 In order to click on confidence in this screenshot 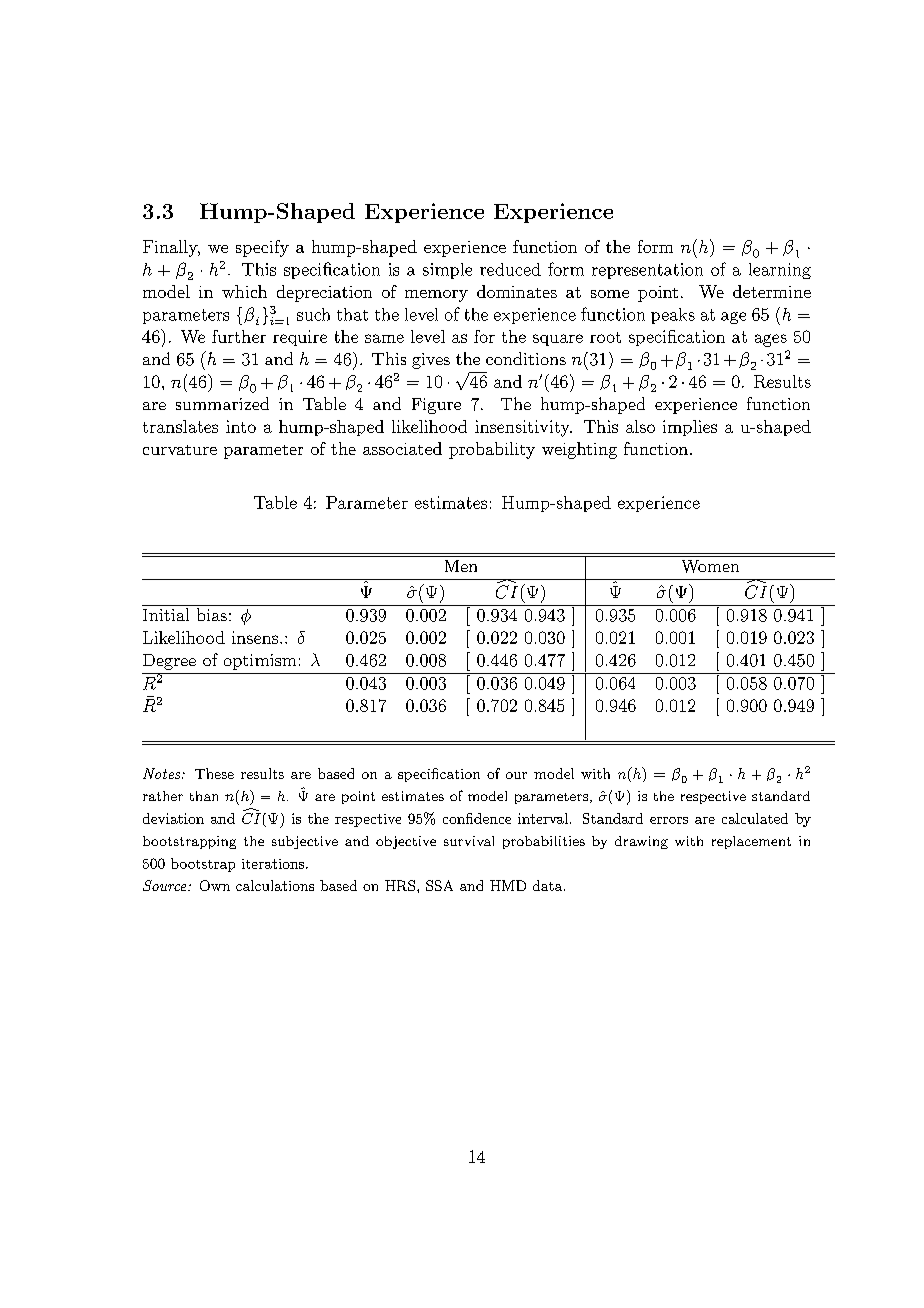, I will do `click(477, 818)`.
